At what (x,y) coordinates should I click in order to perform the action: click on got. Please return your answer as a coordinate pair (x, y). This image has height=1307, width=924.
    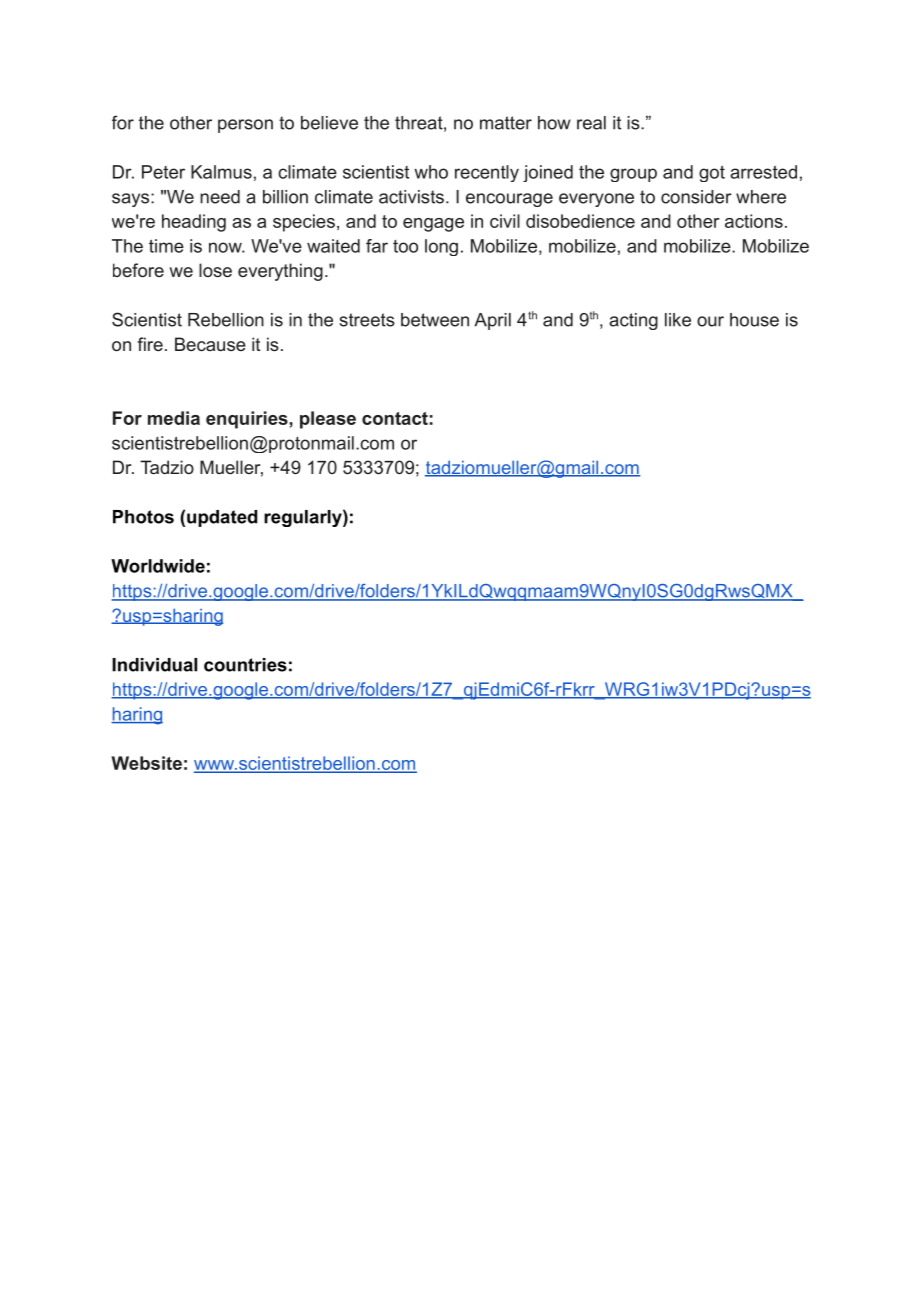
    Looking at the image, I should click on (712, 173).
